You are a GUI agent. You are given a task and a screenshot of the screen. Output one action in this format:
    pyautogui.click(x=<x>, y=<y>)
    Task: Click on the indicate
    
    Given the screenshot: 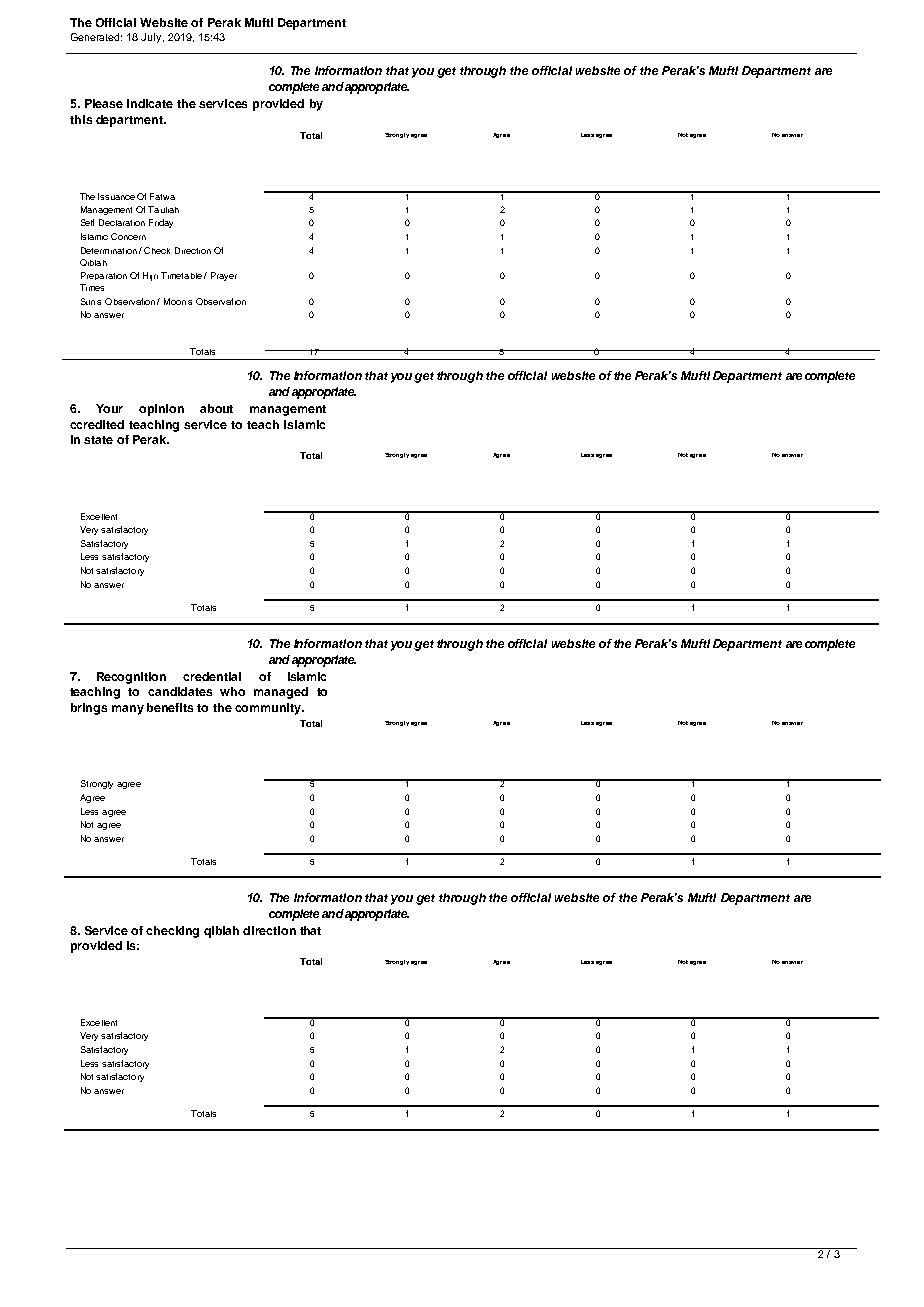 What is the action you would take?
    pyautogui.click(x=150, y=103)
